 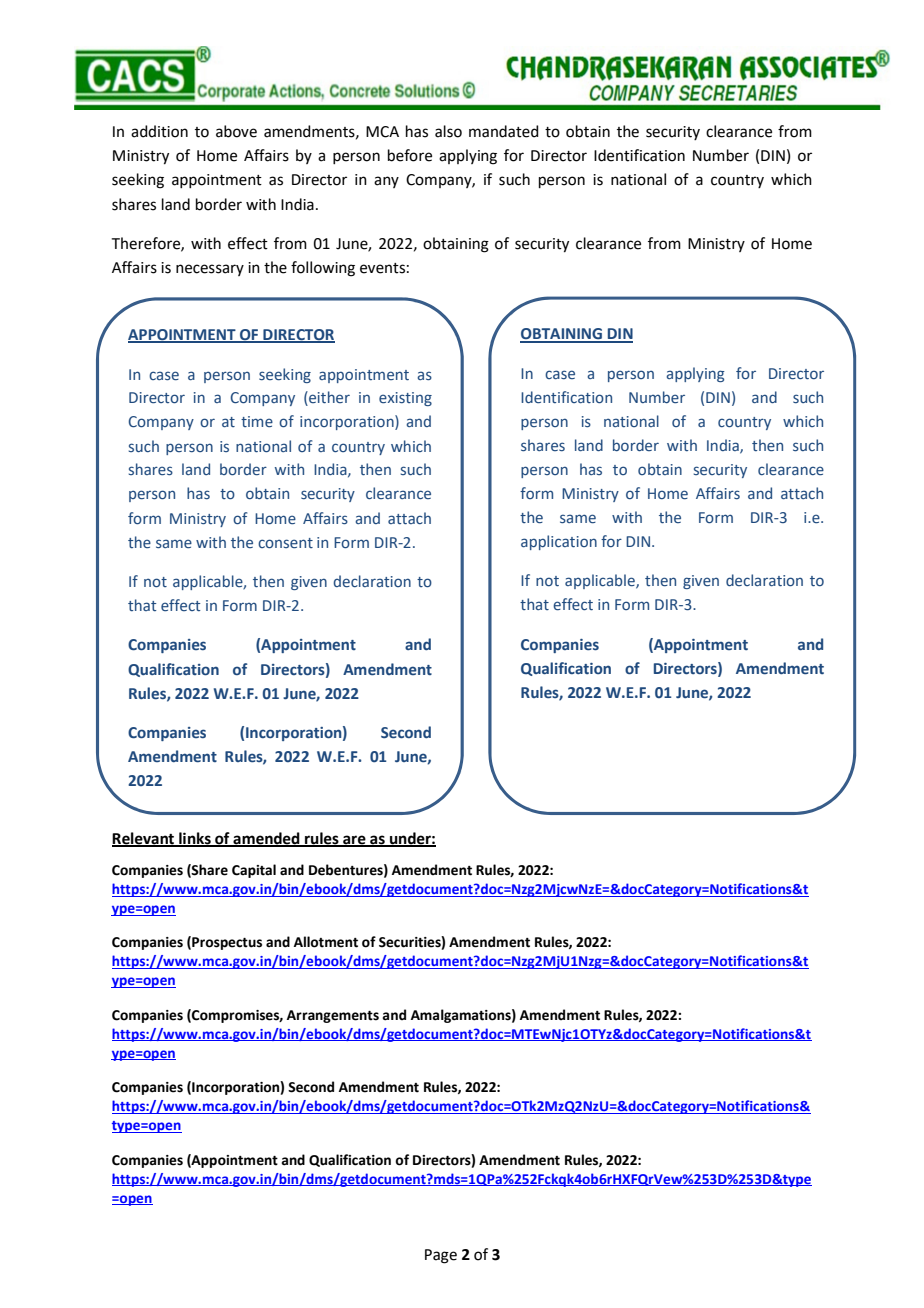 What do you see at coordinates (410, 155) in the screenshot?
I see `before` at bounding box center [410, 155].
